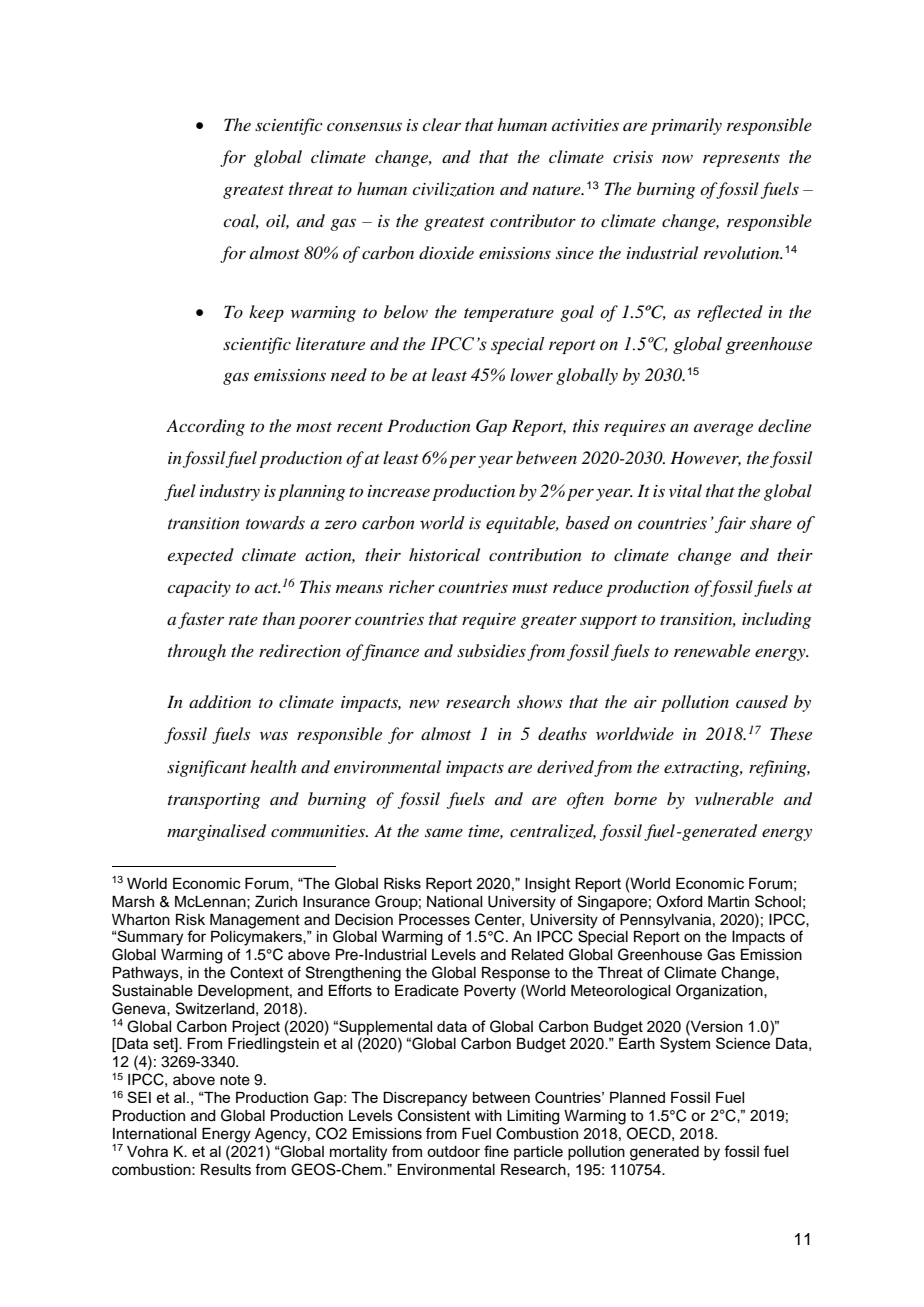  Describe the element at coordinates (434, 920) in the screenshot. I see `Processes` at that location.
